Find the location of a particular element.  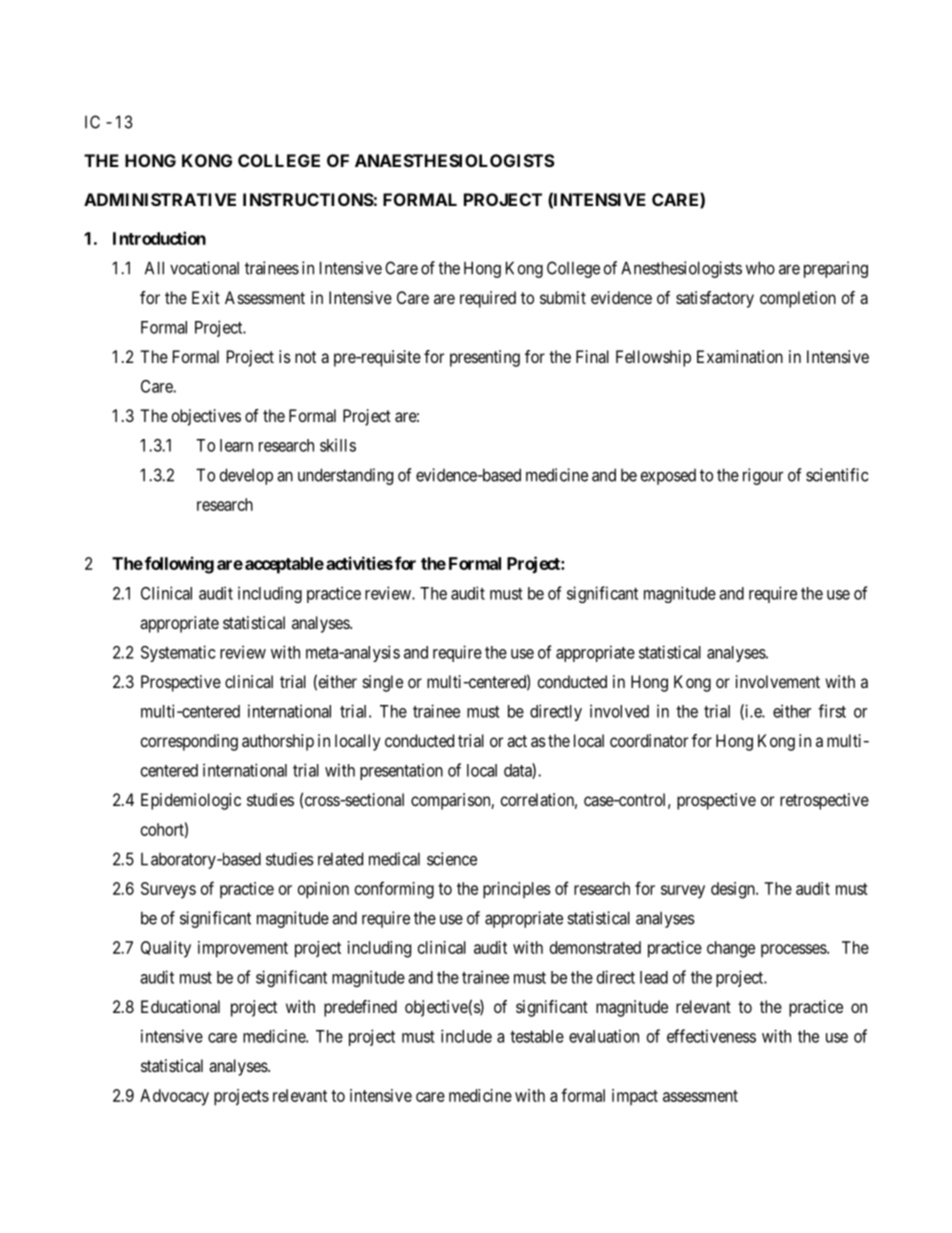

Advocacy is located at coordinates (174, 1097).
